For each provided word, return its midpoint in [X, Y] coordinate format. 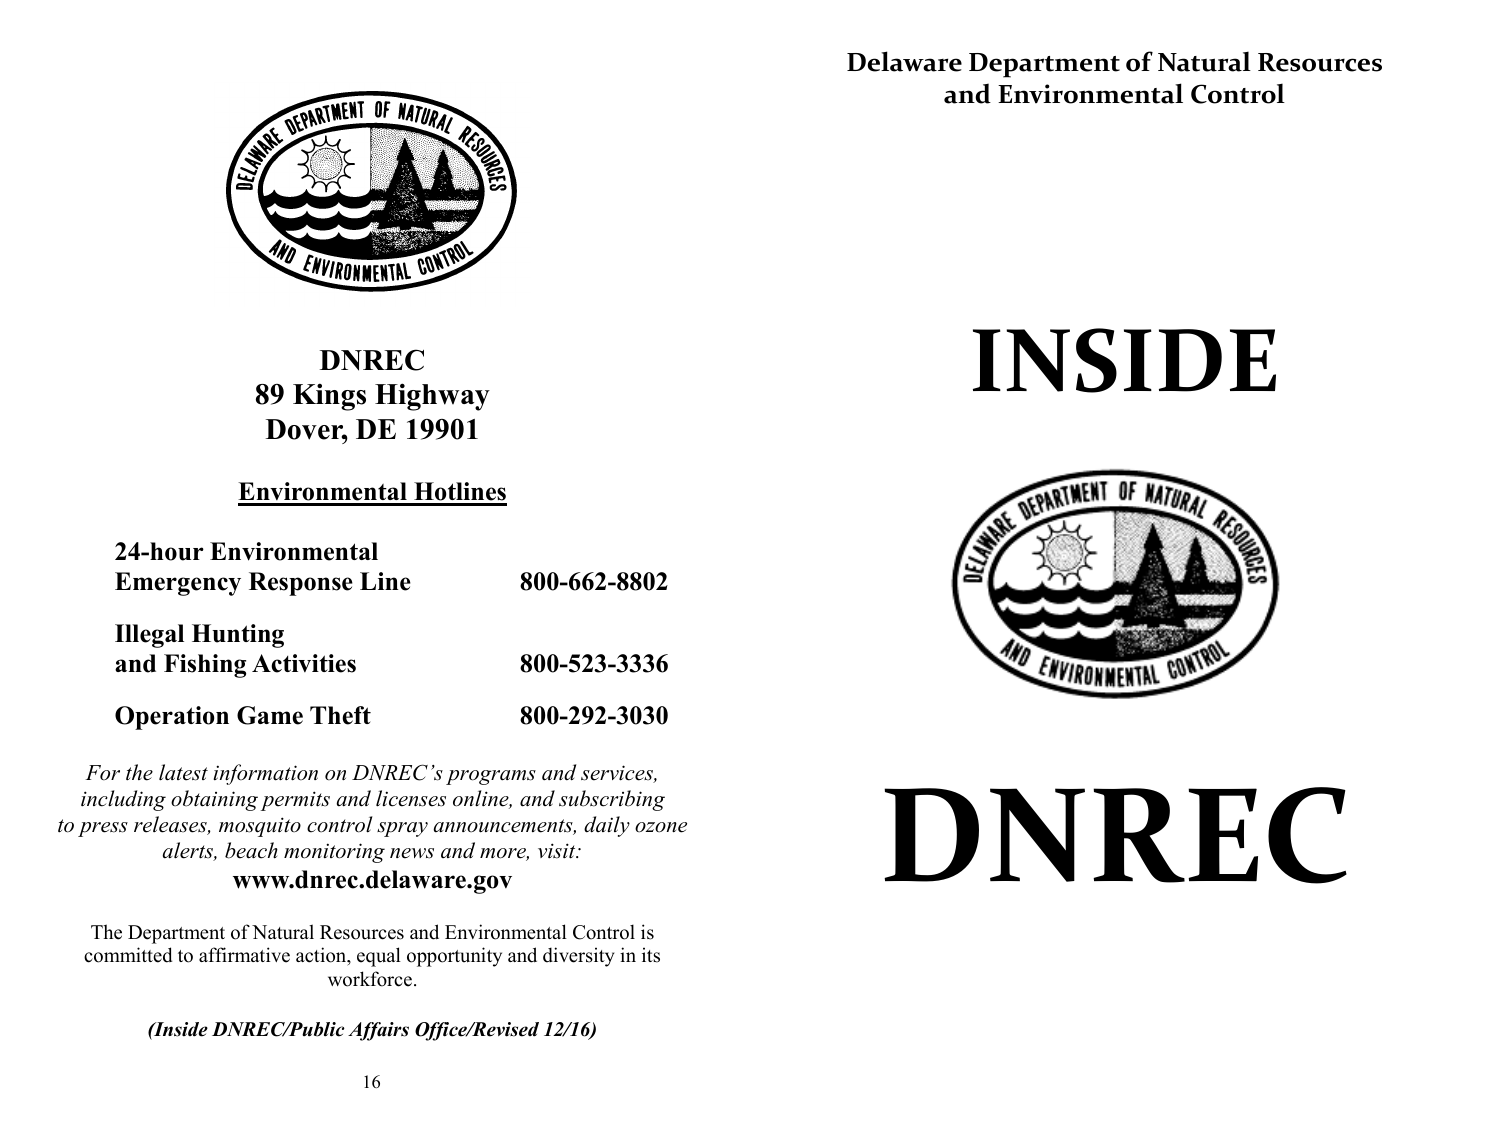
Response [301, 584]
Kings [329, 397]
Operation [172, 718]
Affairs [378, 1031]
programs [491, 777]
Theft [340, 715]
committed [128, 955]
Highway [432, 397]
